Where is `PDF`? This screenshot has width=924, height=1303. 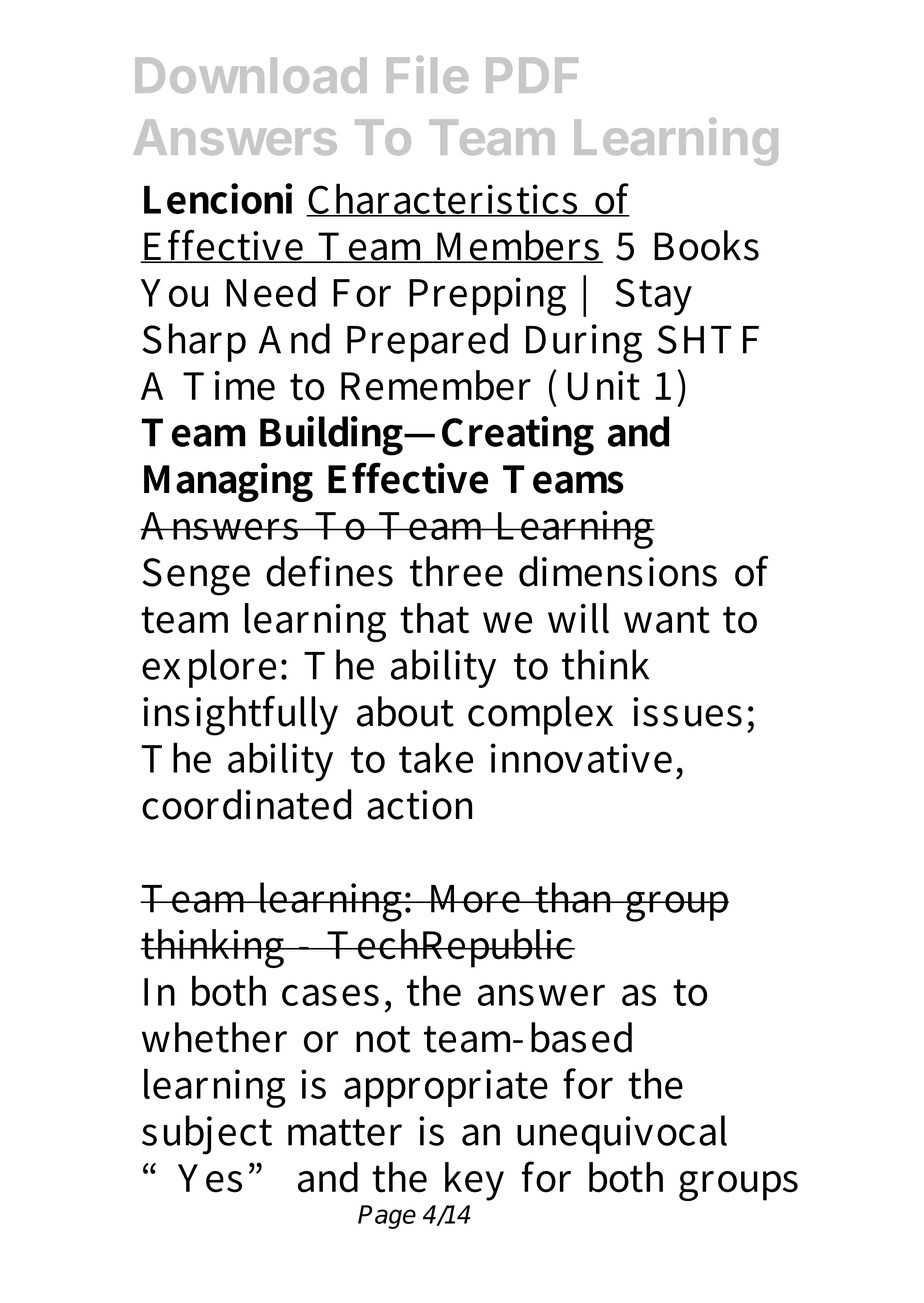 PDF is located at coordinates (532, 75).
